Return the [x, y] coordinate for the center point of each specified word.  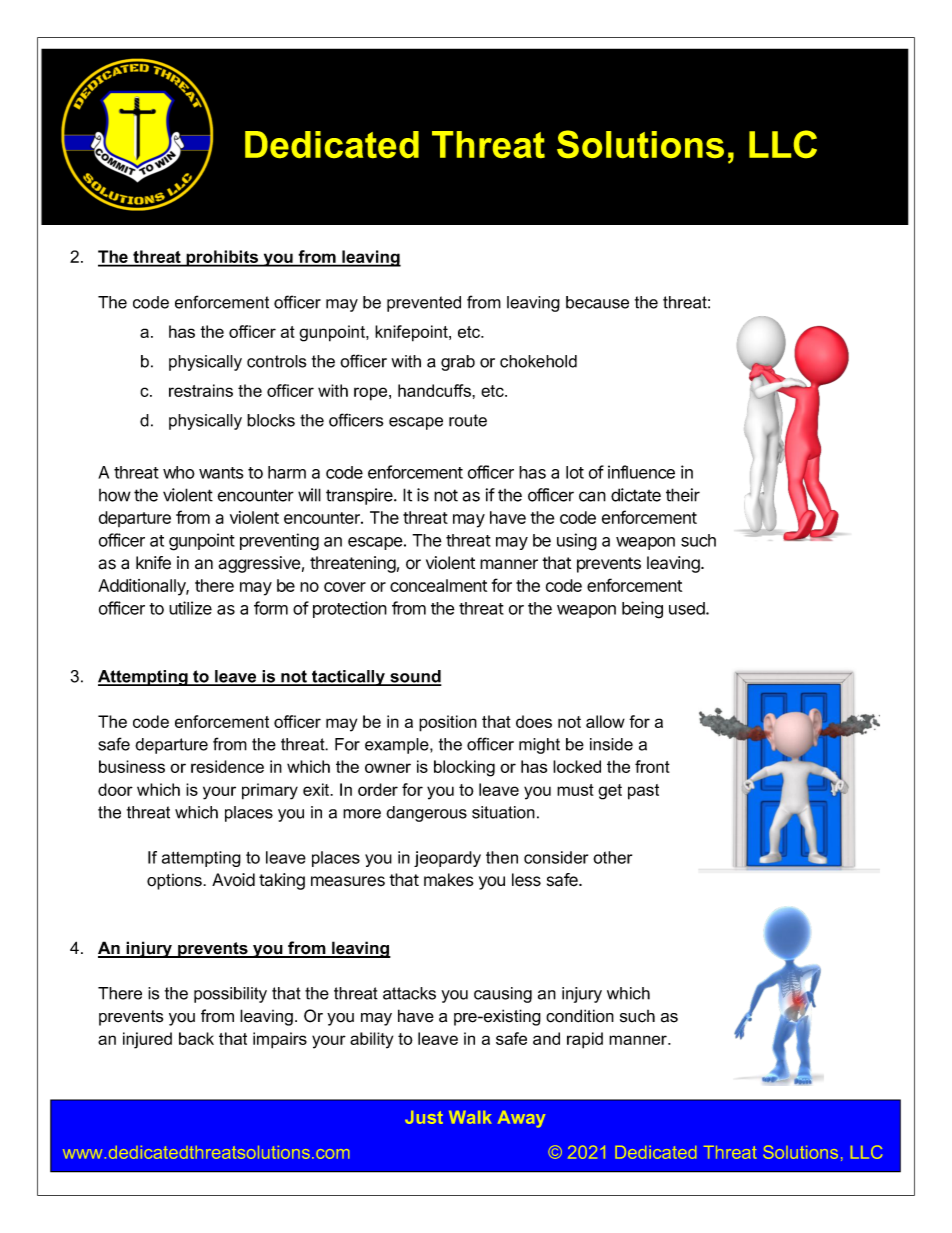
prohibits [222, 258]
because [597, 302]
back [196, 1038]
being [642, 610]
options [175, 882]
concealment [438, 585]
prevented [424, 304]
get [610, 792]
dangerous [426, 814]
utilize [190, 608]
